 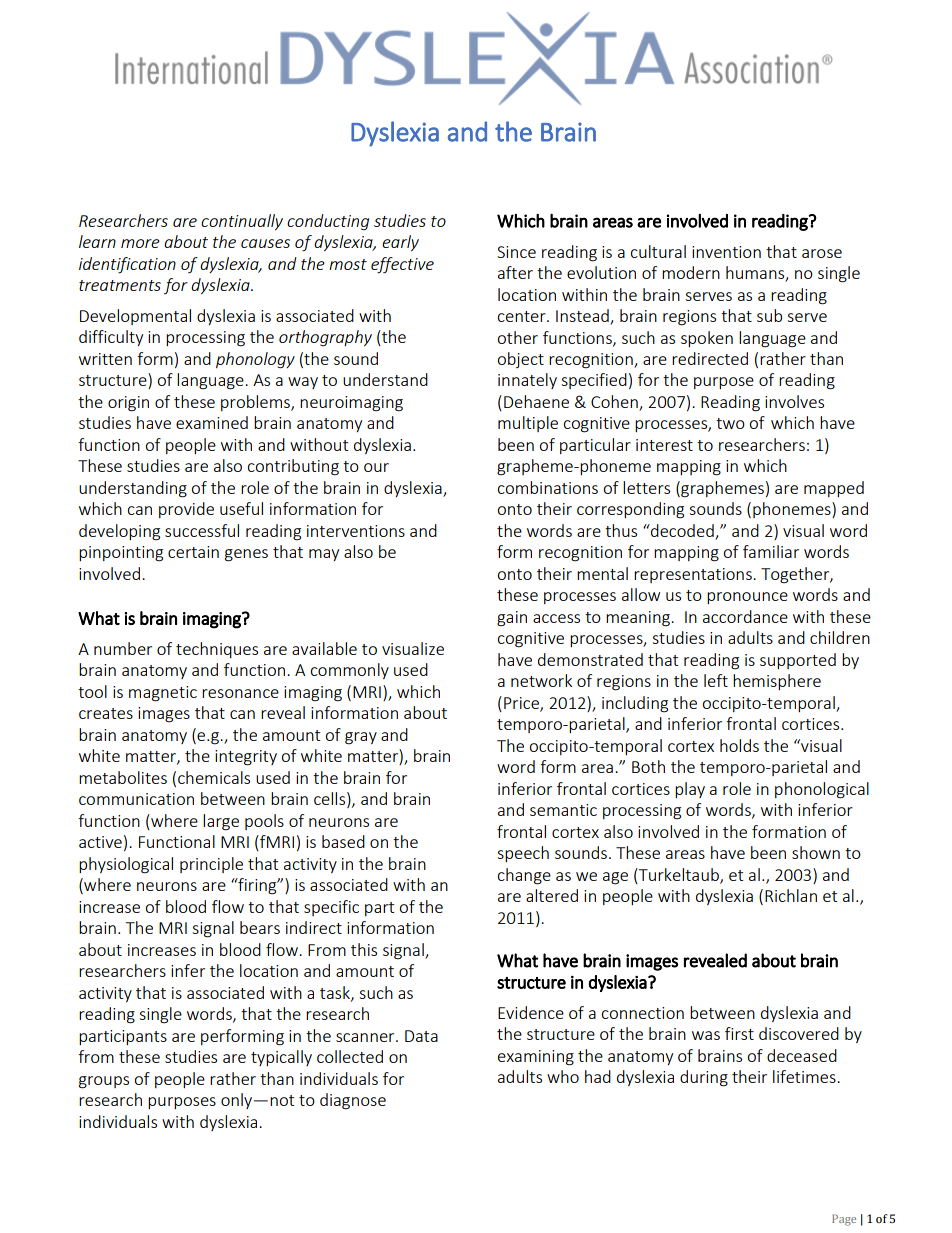 I want to click on play, so click(x=690, y=790).
